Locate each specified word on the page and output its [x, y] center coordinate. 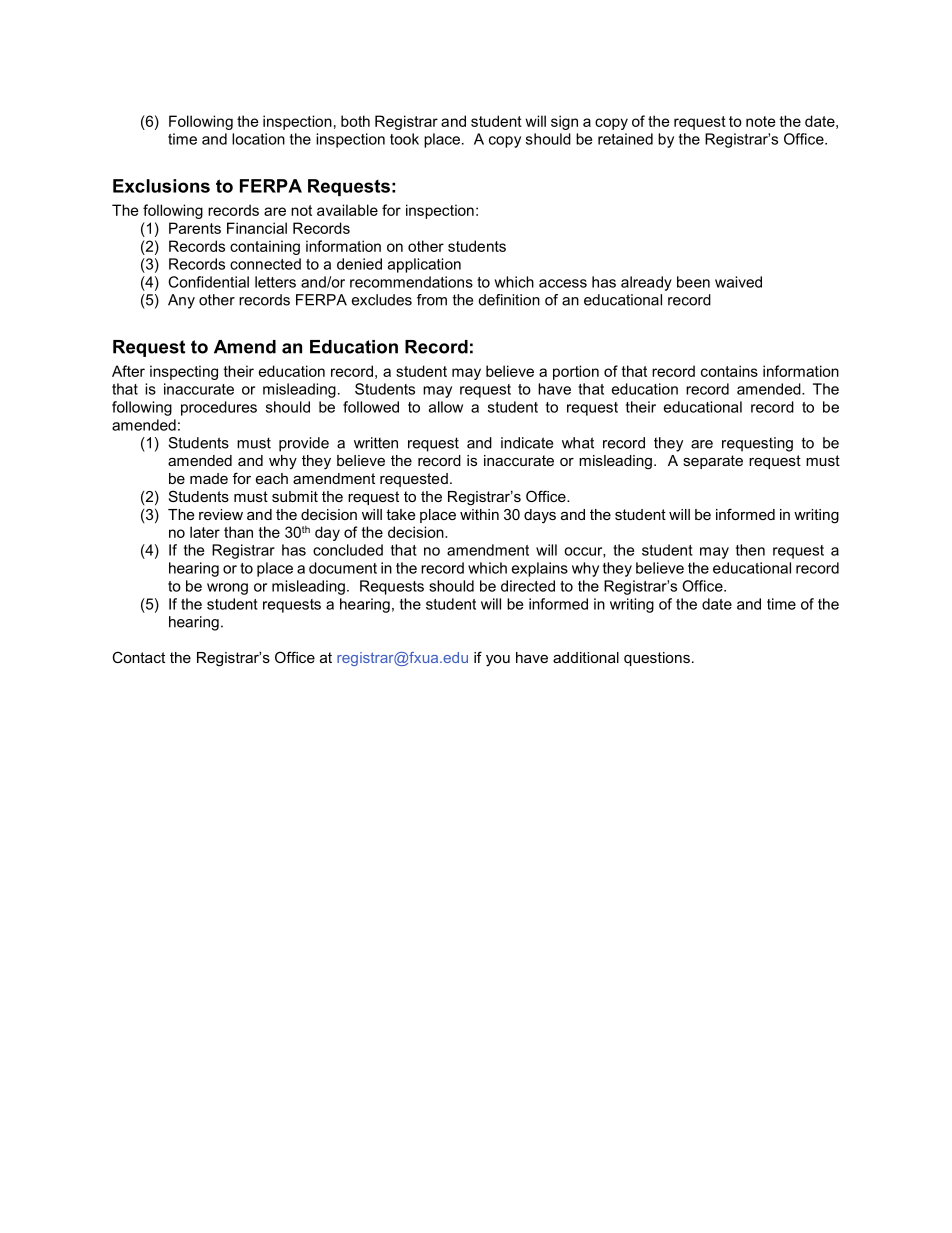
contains [729, 371]
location [258, 139]
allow [446, 407]
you [498, 661]
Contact [138, 657]
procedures [219, 408]
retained [625, 139]
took [404, 139]
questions [657, 659]
